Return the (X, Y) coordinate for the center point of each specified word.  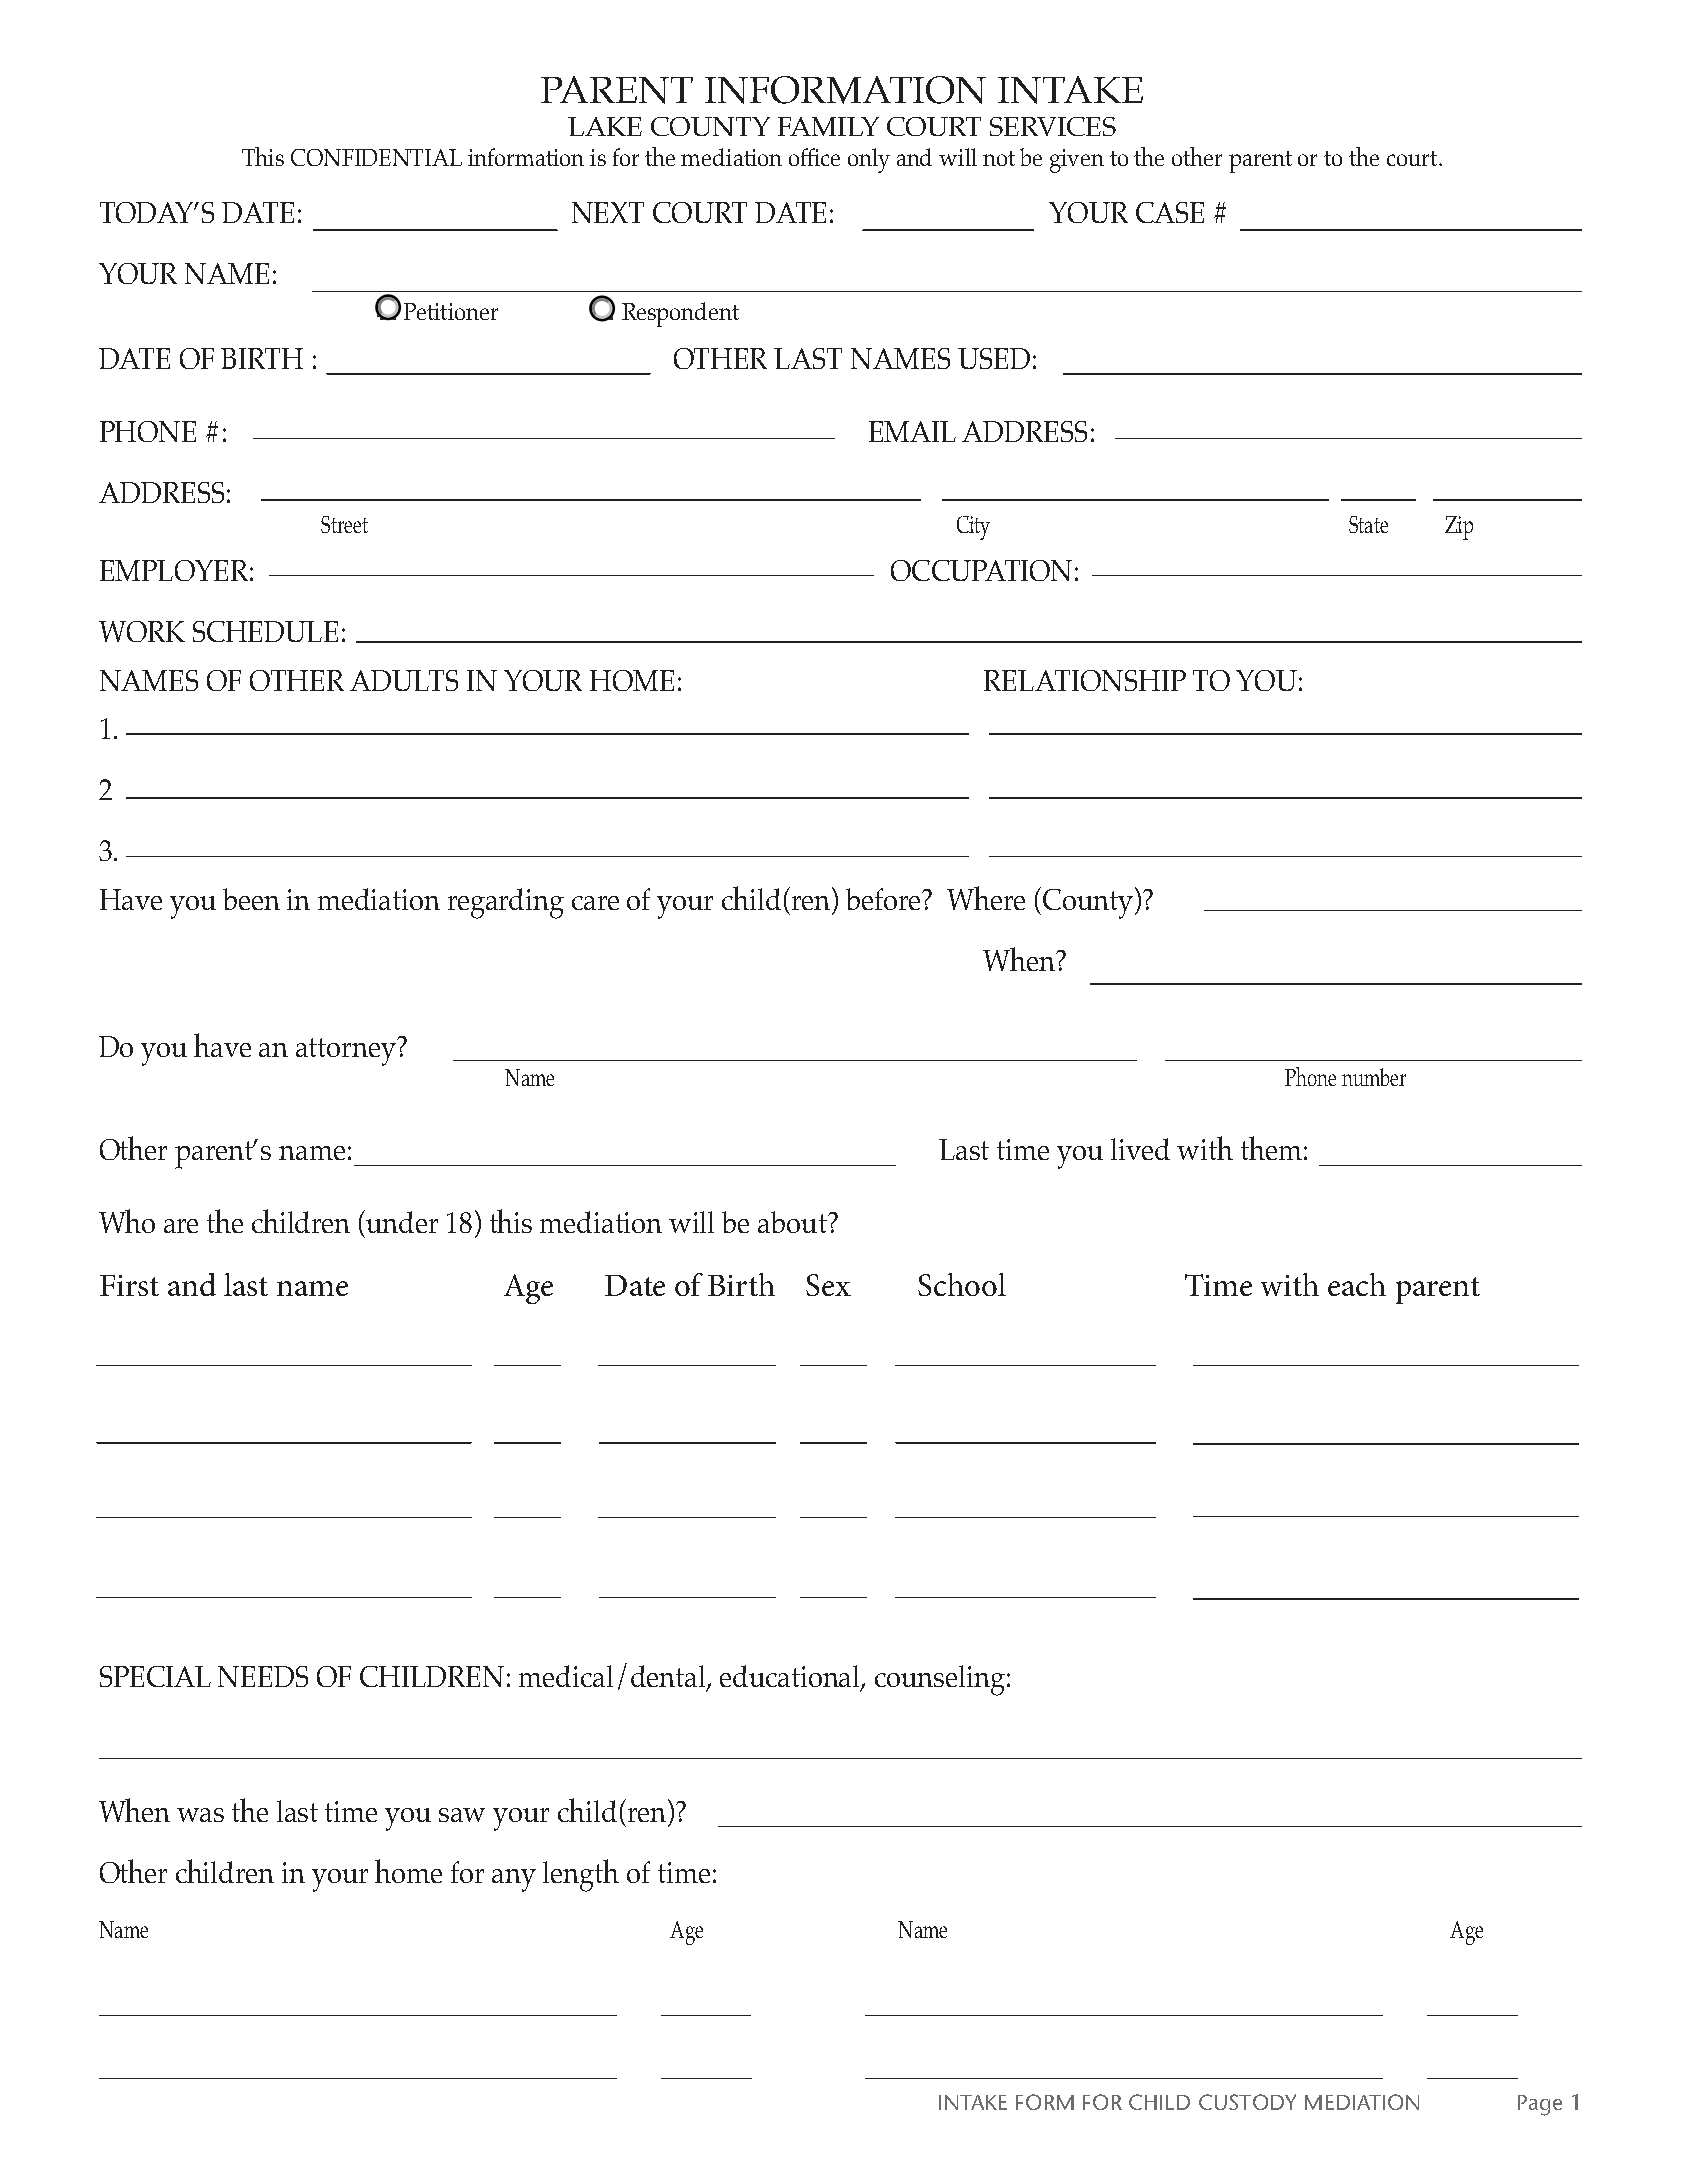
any (514, 1880)
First (129, 1285)
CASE (1170, 212)
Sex (828, 1285)
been (251, 899)
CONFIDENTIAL (376, 157)
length (581, 1875)
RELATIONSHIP (1085, 680)
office (814, 157)
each (1357, 1284)
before (884, 899)
